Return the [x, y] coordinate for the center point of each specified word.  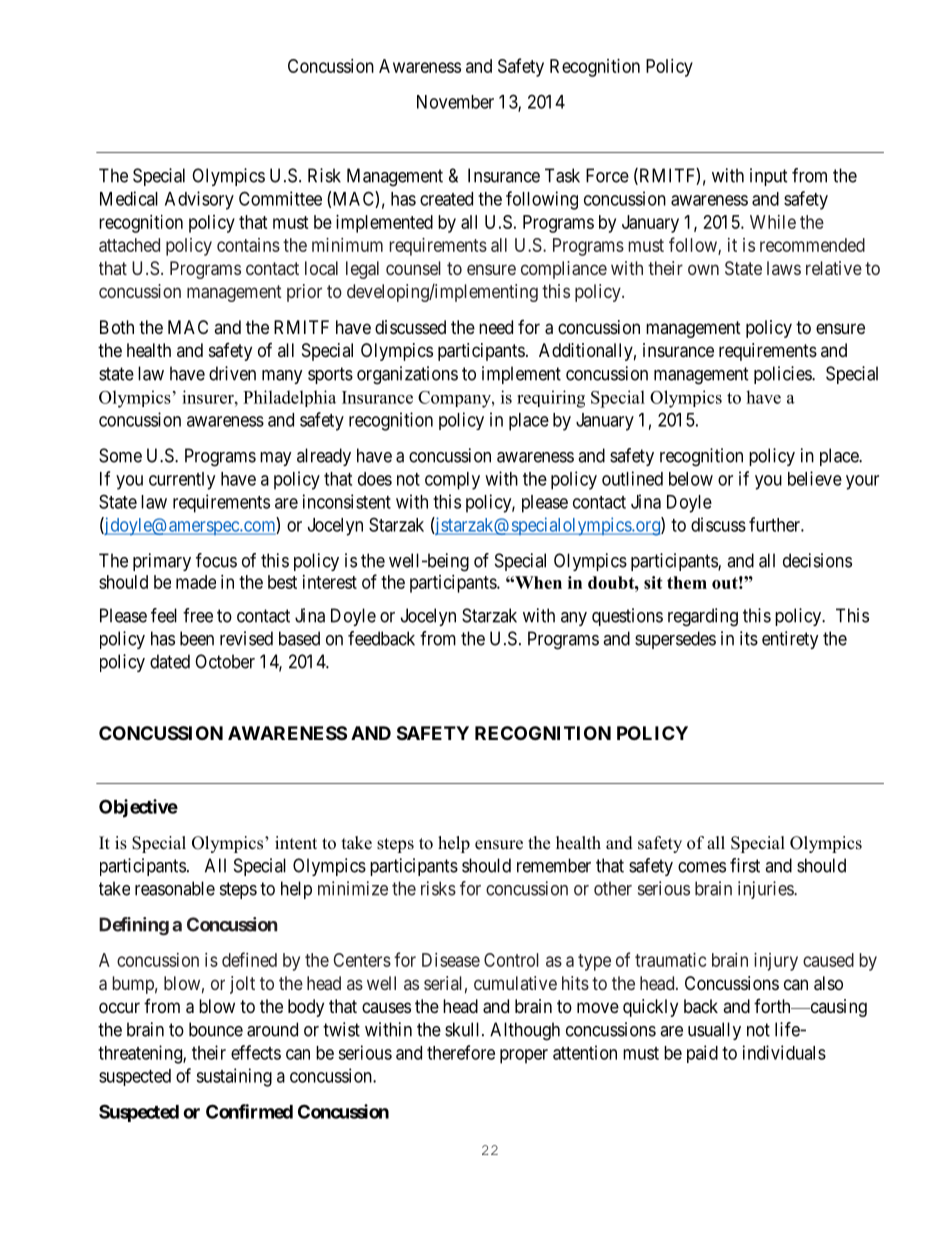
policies [783, 375]
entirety [790, 640]
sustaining [234, 1077]
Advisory [199, 200]
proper [524, 1056]
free [198, 615]
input [769, 177]
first [745, 865]
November [455, 102]
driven [232, 373]
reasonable [175, 888]
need [496, 327]
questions [627, 617]
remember [554, 865]
